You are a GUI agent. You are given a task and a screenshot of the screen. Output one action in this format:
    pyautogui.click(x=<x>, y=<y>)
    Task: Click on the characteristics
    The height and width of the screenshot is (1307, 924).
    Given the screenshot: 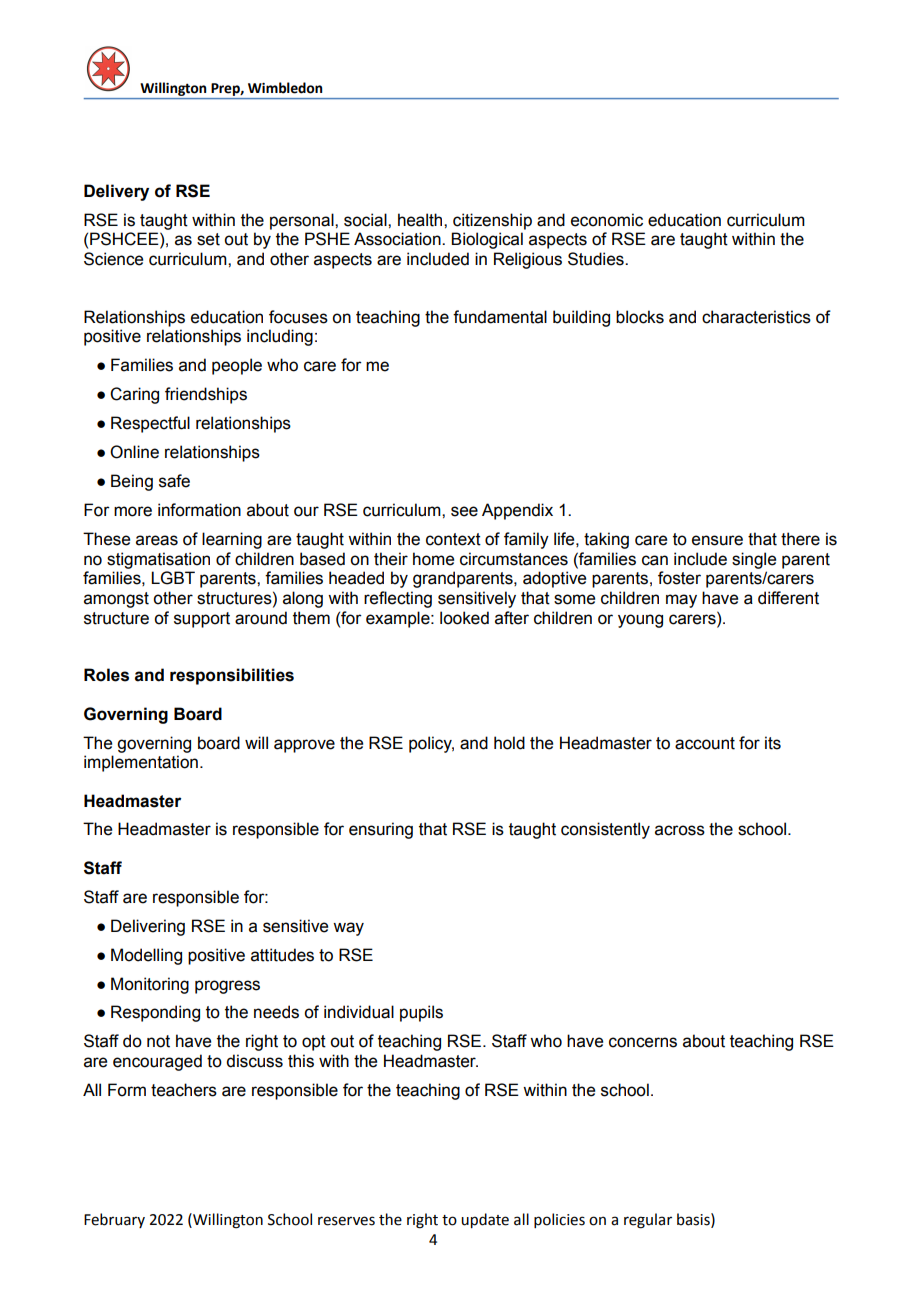 What is the action you would take?
    pyautogui.click(x=756, y=317)
